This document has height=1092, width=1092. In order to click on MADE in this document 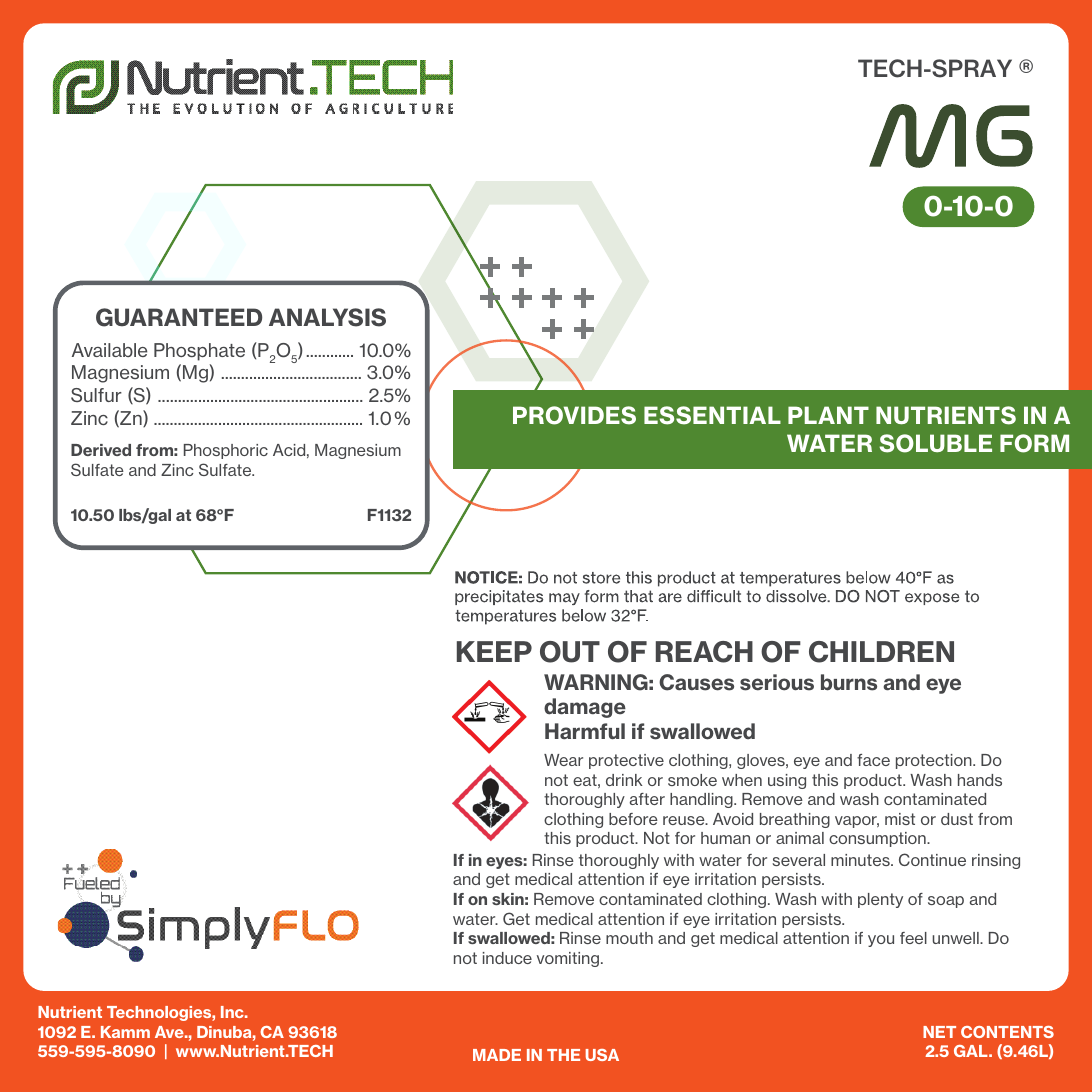, I will do `click(497, 1055)`.
